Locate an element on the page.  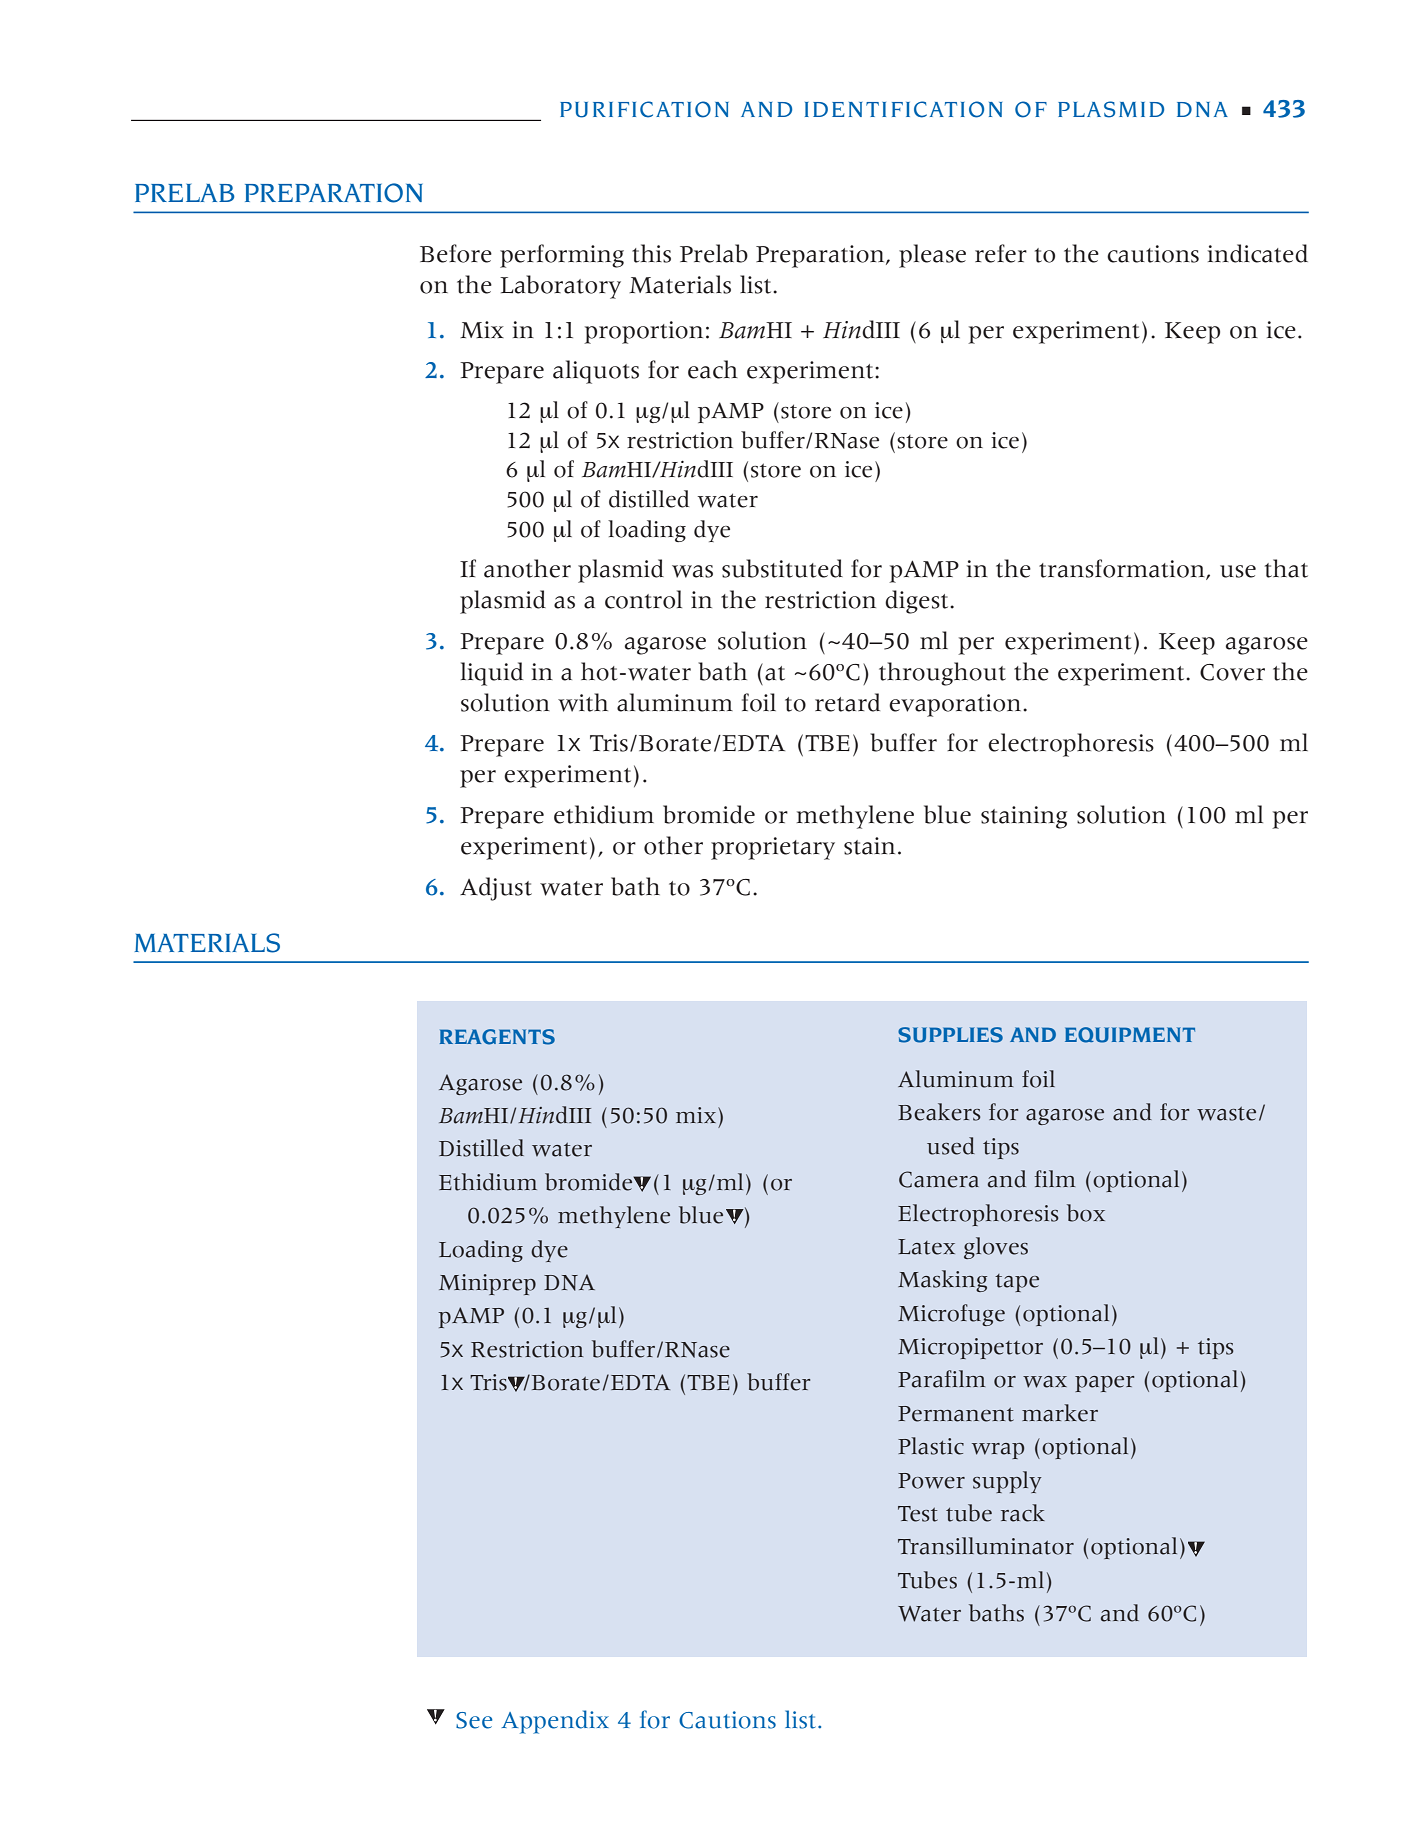
IDENTIFICATION is located at coordinates (903, 109).
